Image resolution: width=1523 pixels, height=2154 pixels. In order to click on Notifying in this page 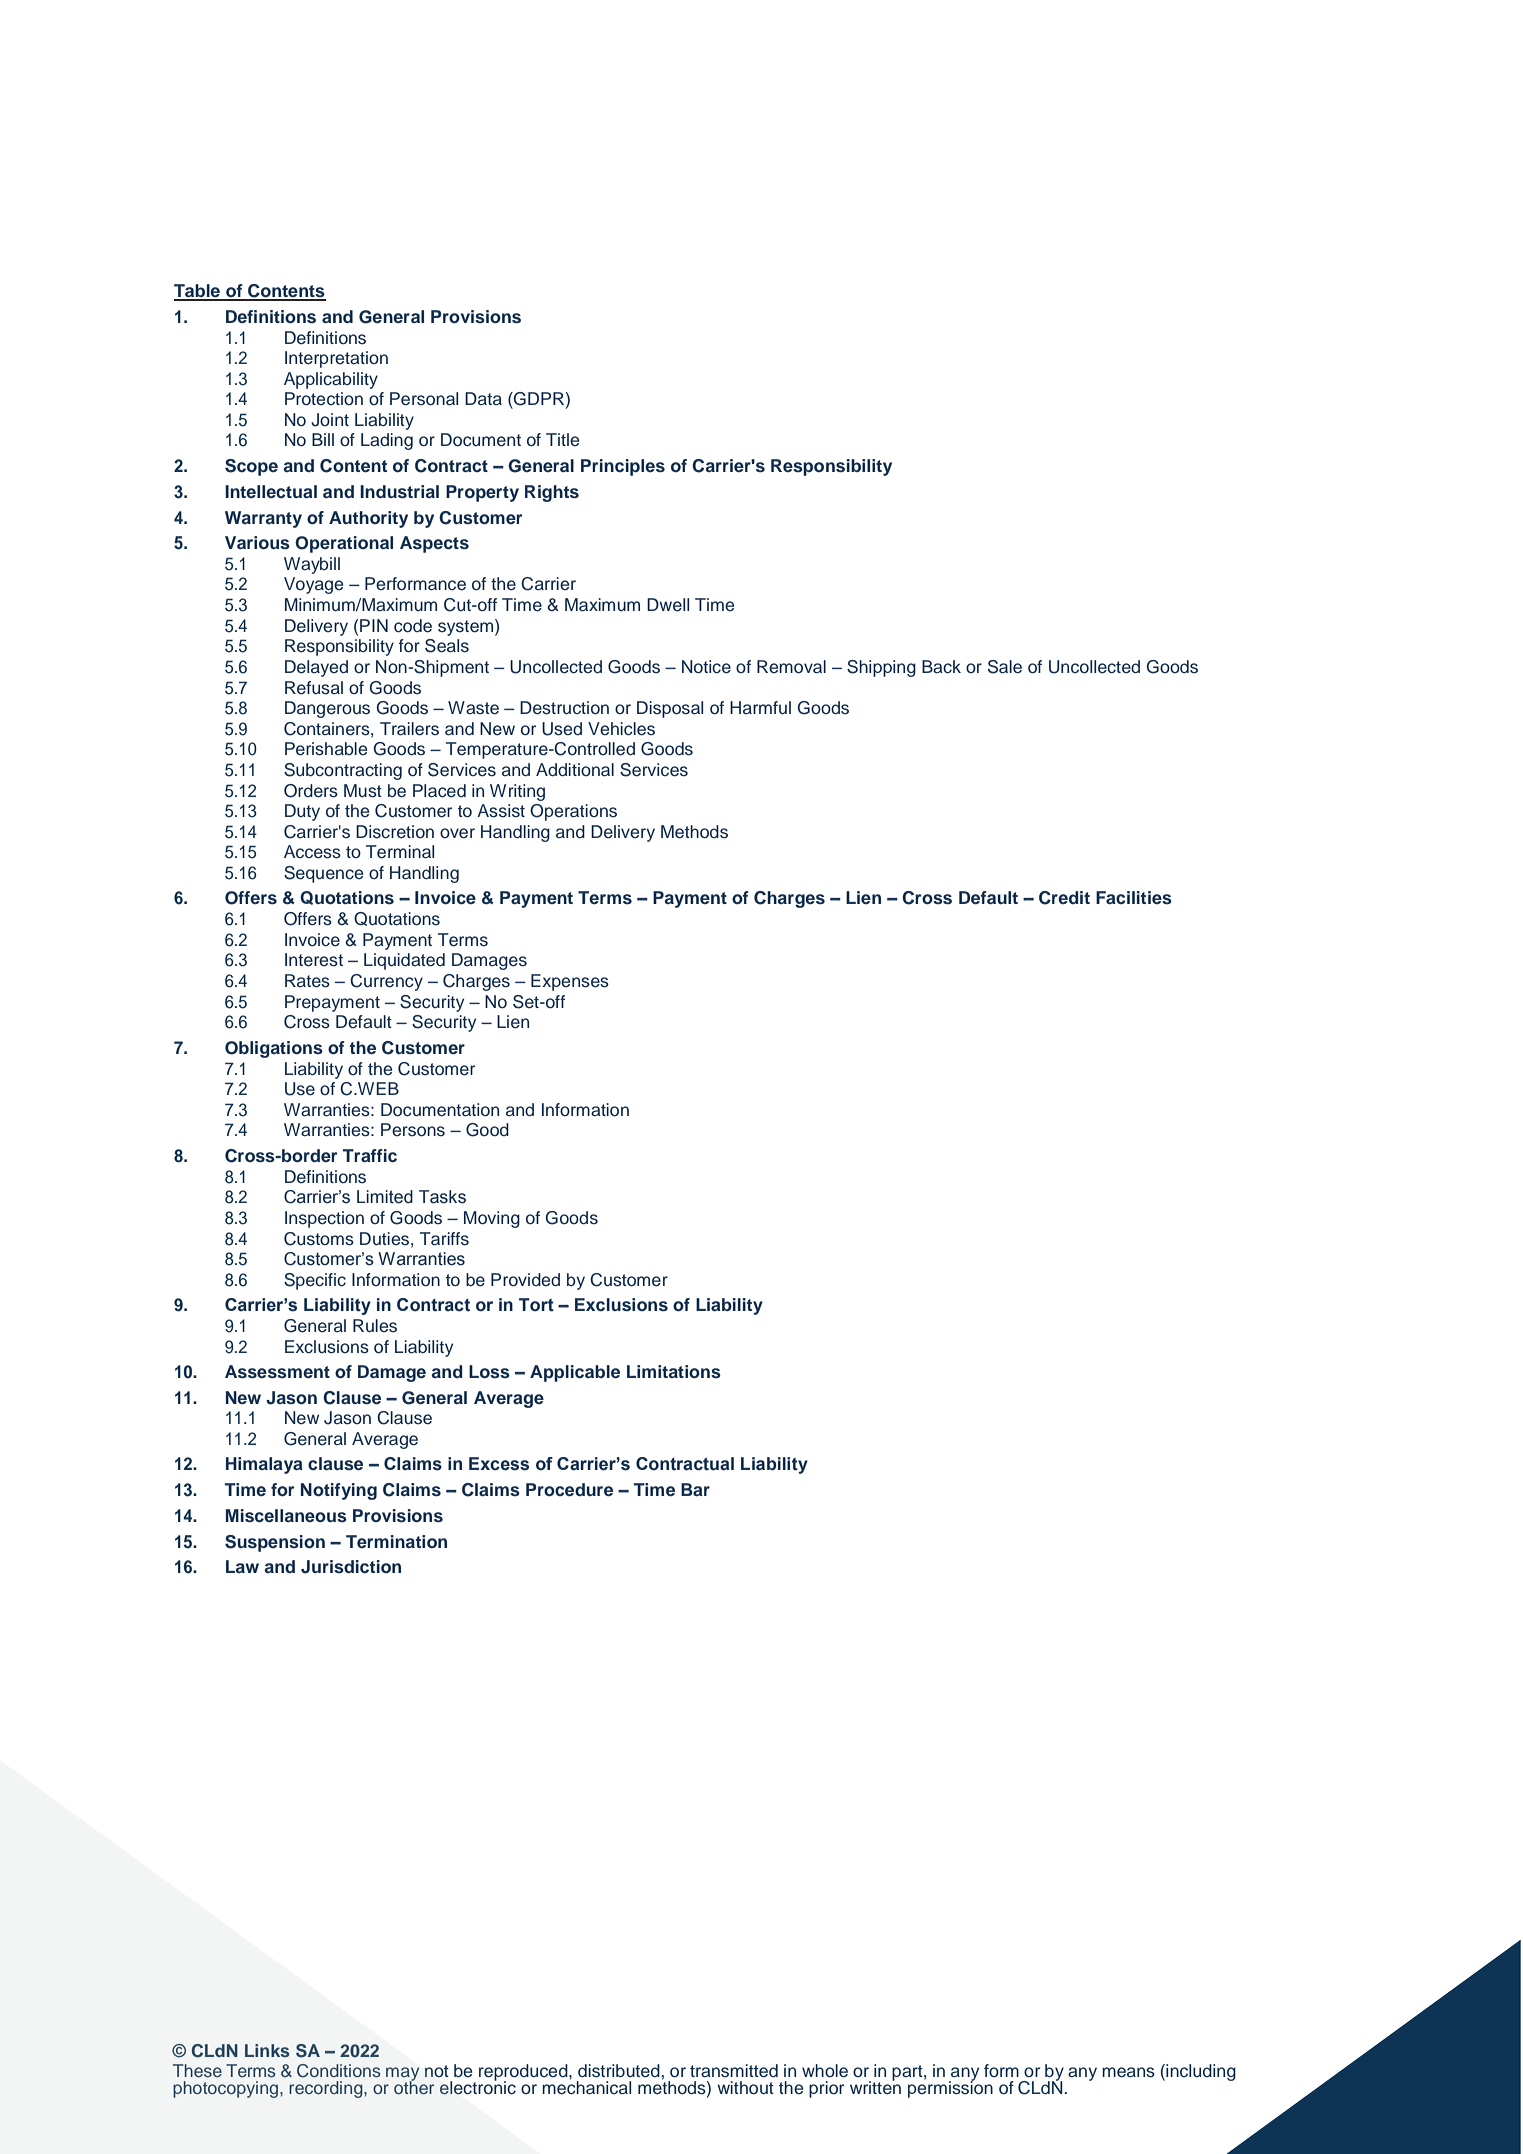, I will do `click(339, 1491)`.
